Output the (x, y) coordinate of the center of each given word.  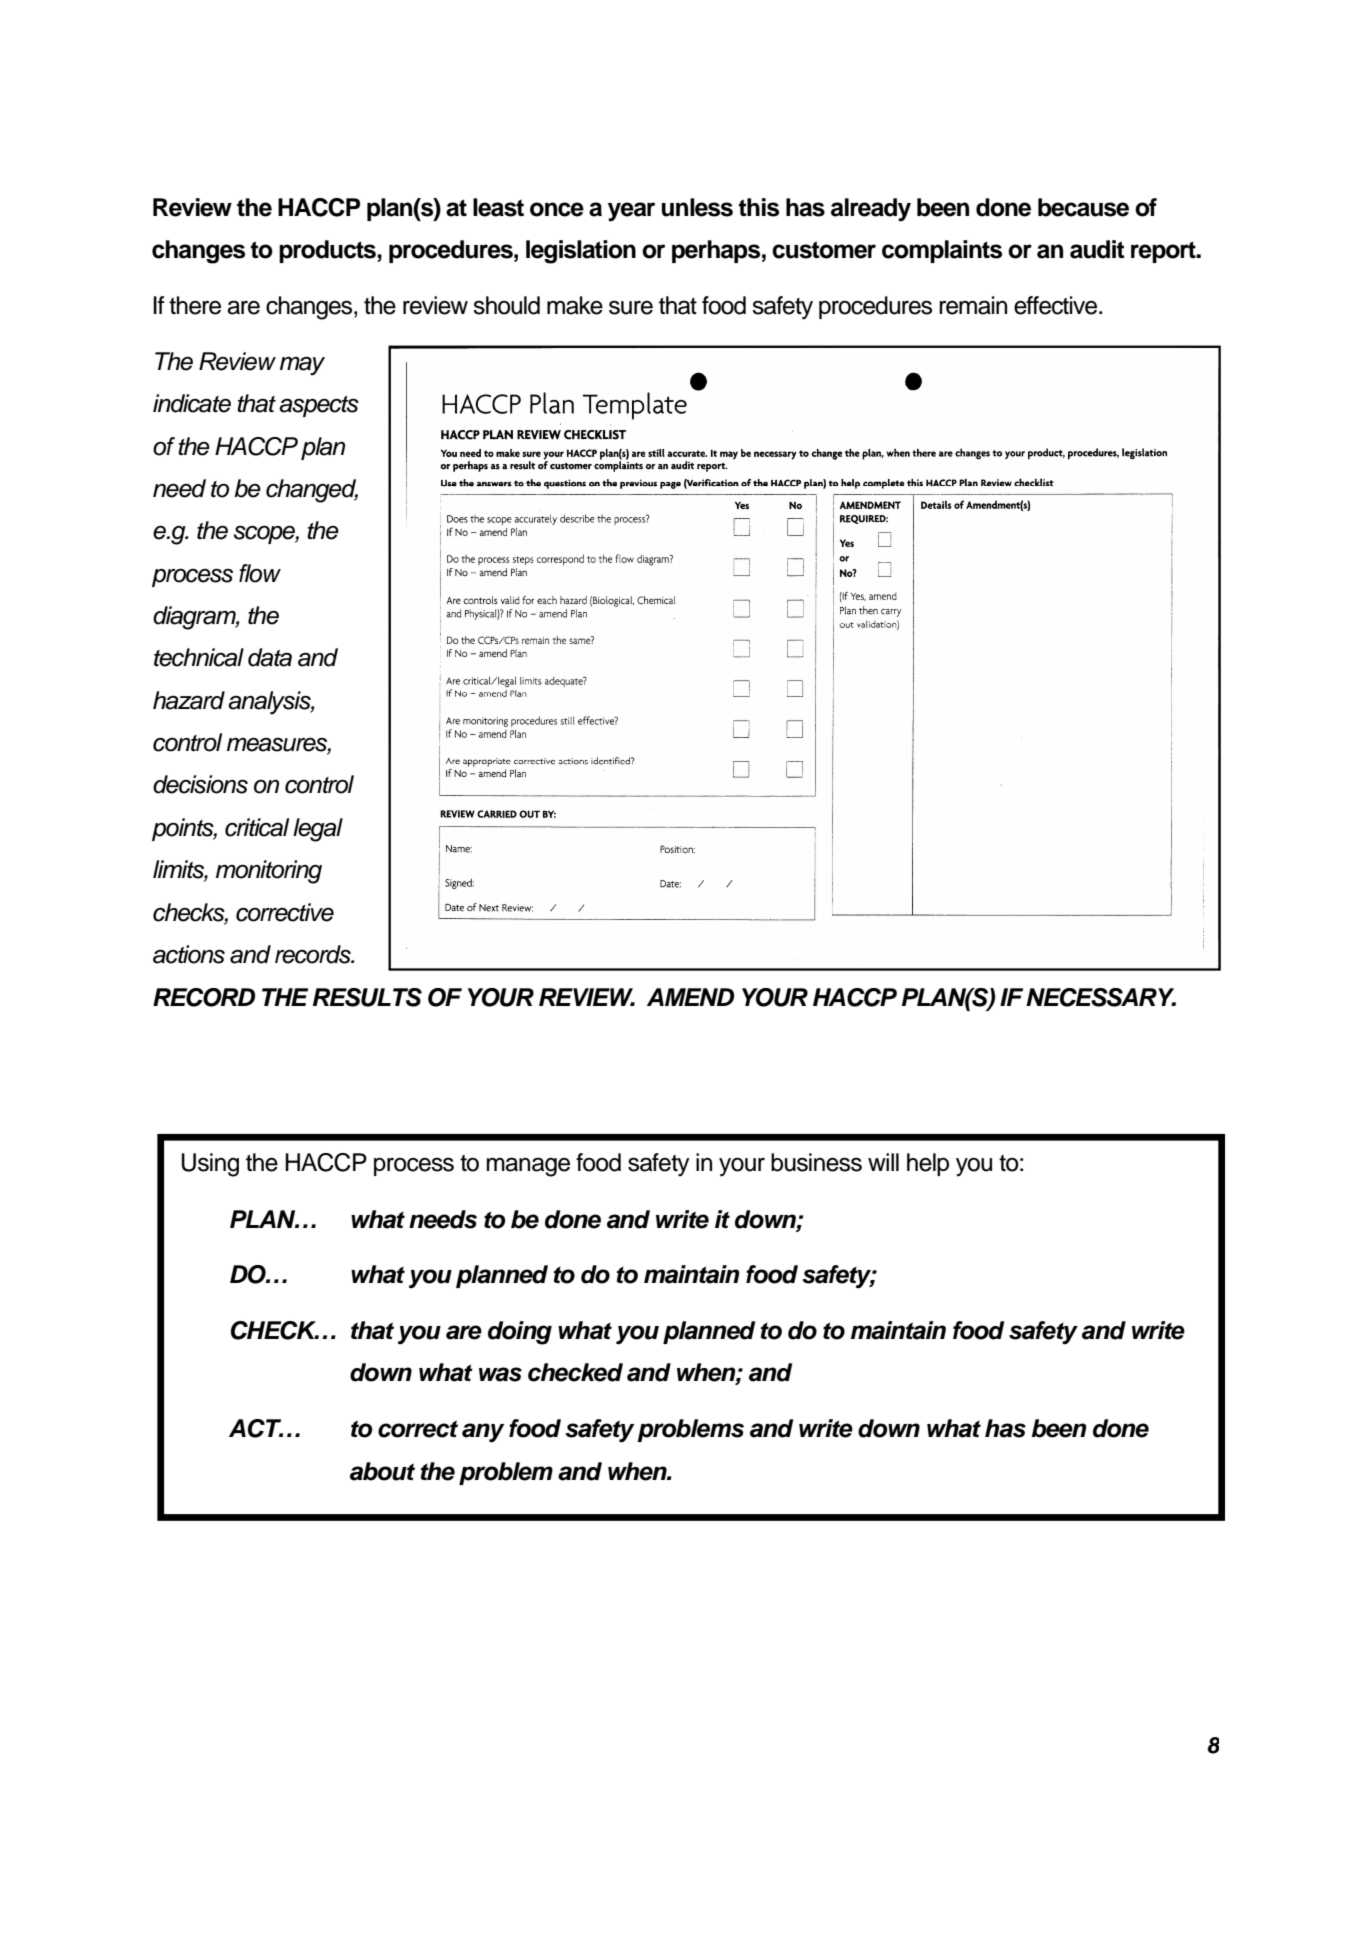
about (382, 1471)
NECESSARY (1101, 997)
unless (697, 207)
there (195, 305)
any (483, 1433)
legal (318, 830)
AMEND (690, 997)
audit (1097, 249)
